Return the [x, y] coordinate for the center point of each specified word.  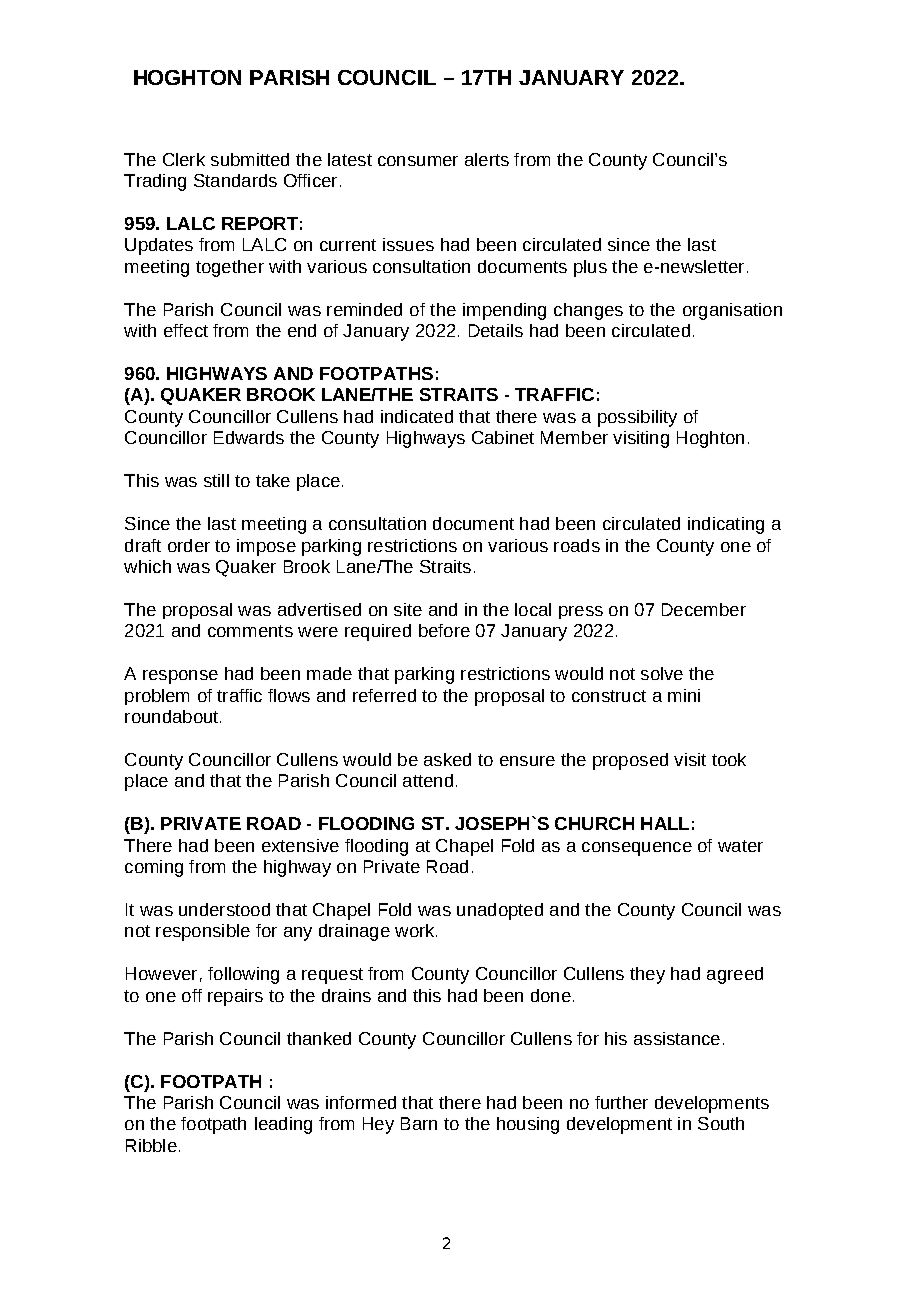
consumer [418, 161]
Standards [235, 180]
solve [662, 673]
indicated [417, 416]
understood [224, 909]
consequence [637, 849]
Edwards [249, 437]
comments [250, 631]
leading [283, 1125]
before [444, 630]
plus [590, 268]
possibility [637, 418]
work [416, 930]
